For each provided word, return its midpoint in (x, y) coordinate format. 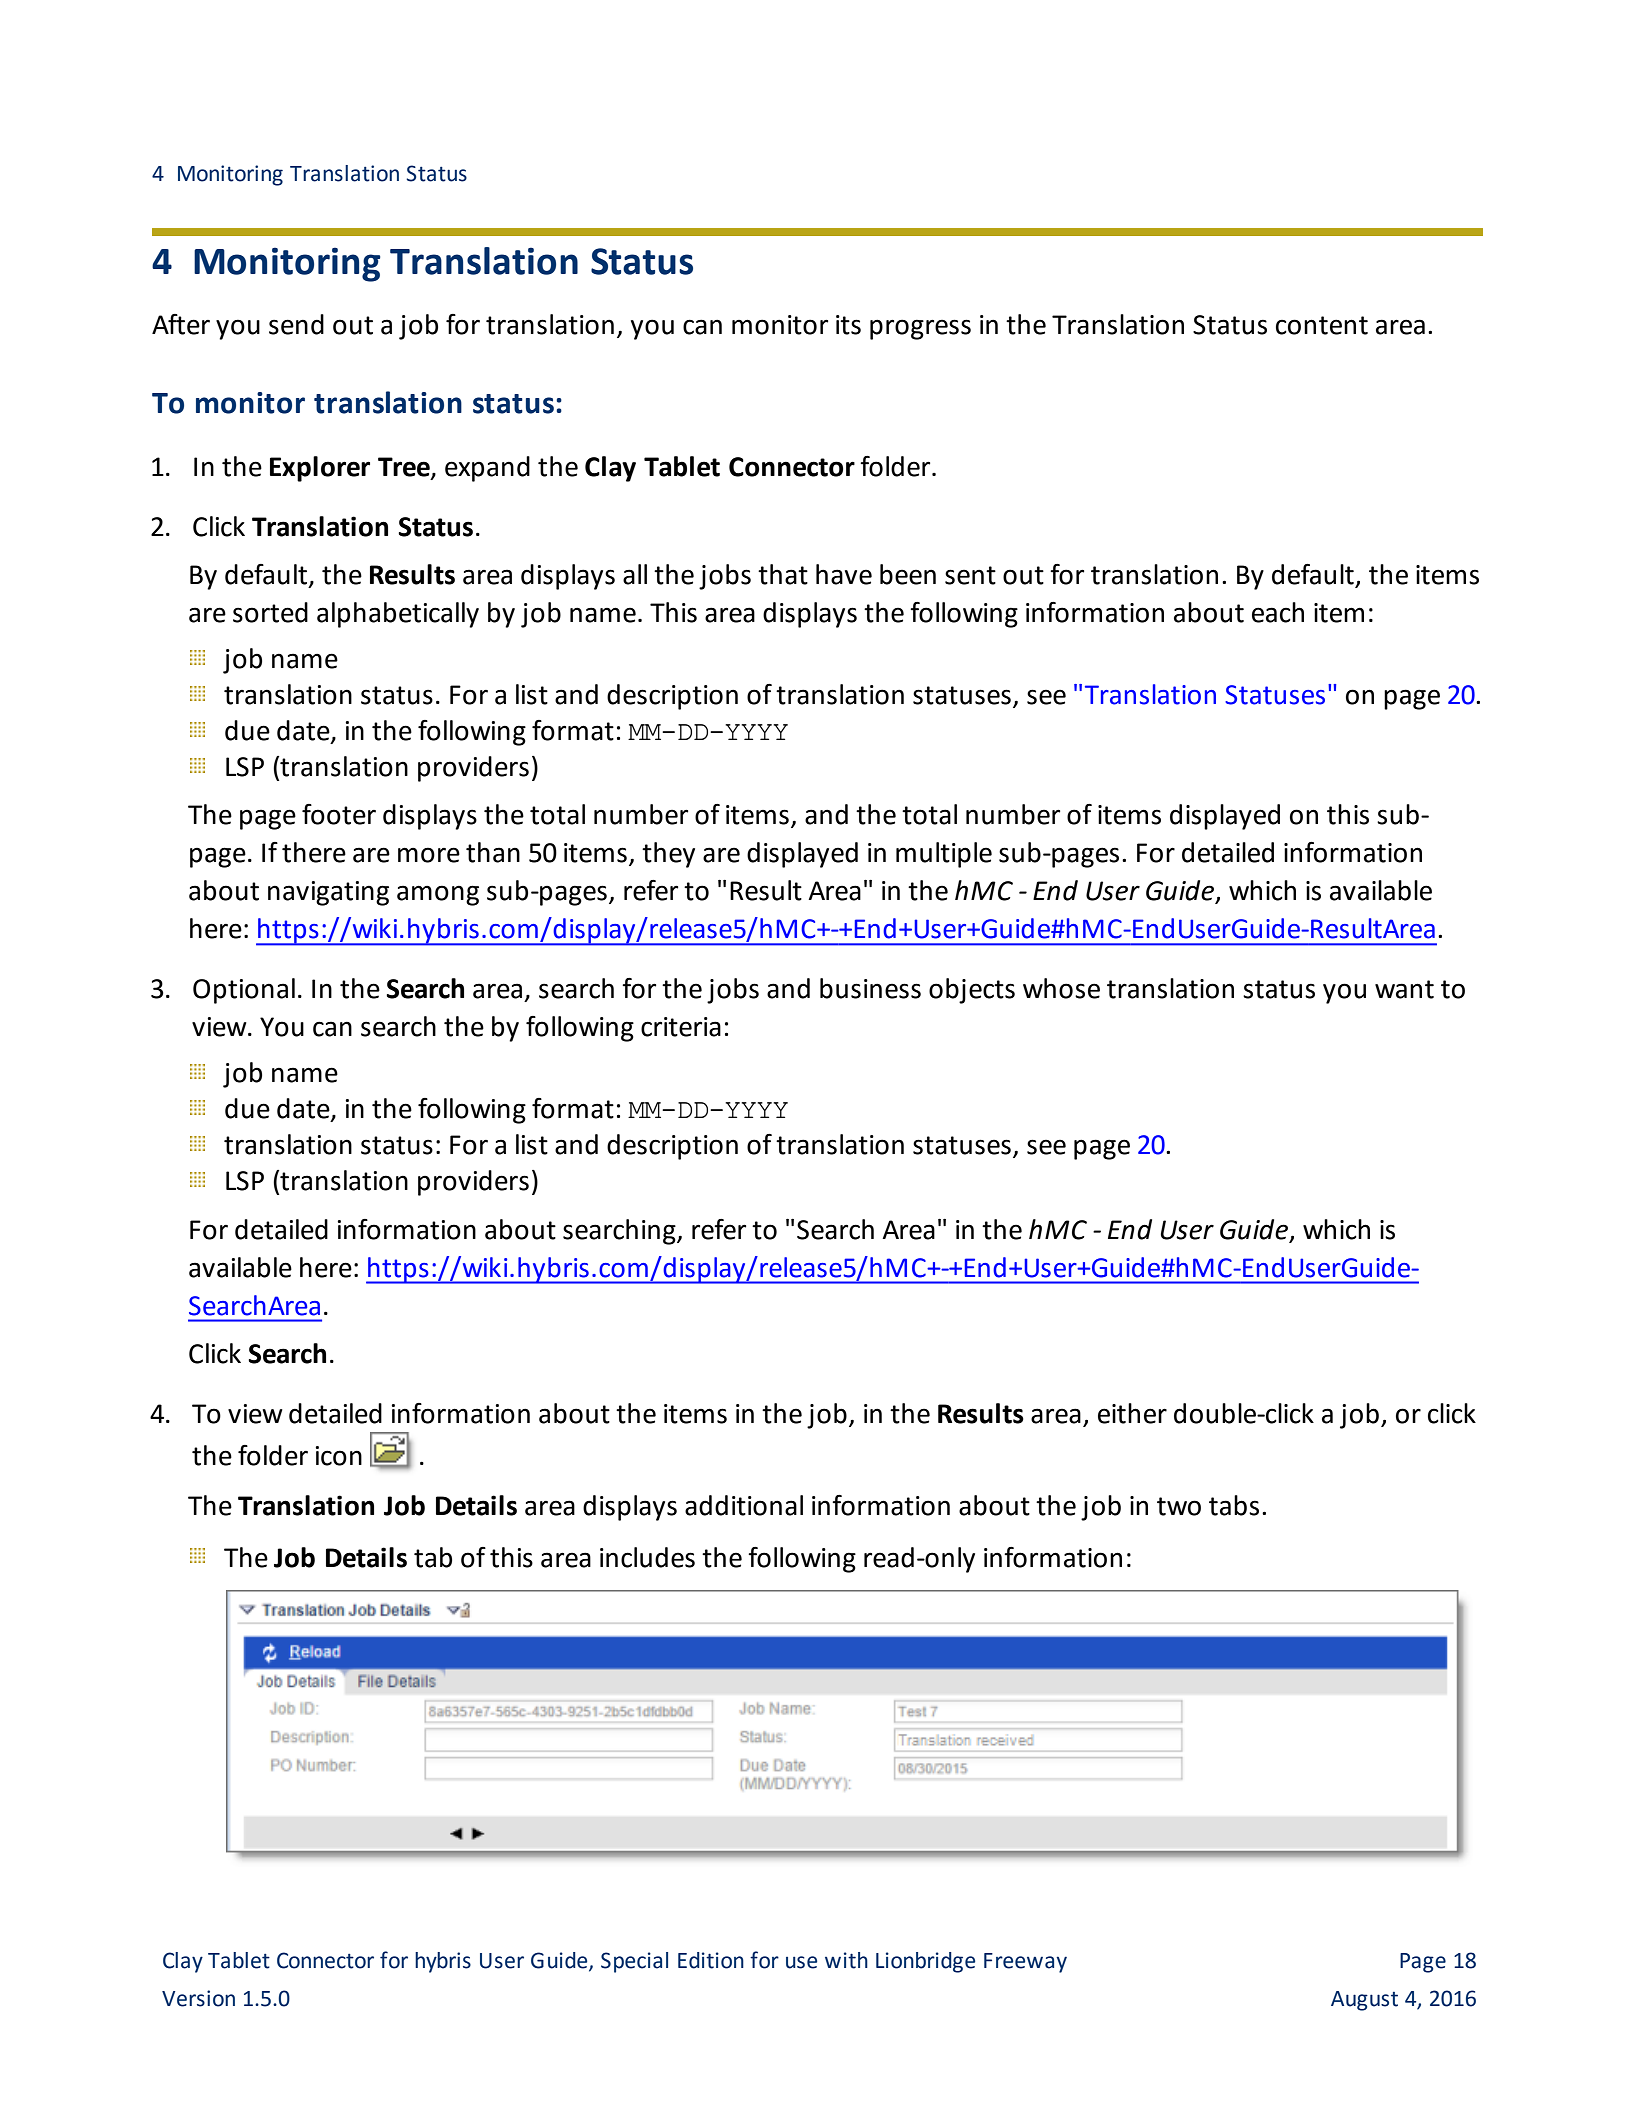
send (296, 324)
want (1404, 989)
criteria (681, 1027)
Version (198, 1998)
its (848, 325)
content (1322, 325)
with (846, 1960)
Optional (244, 991)
